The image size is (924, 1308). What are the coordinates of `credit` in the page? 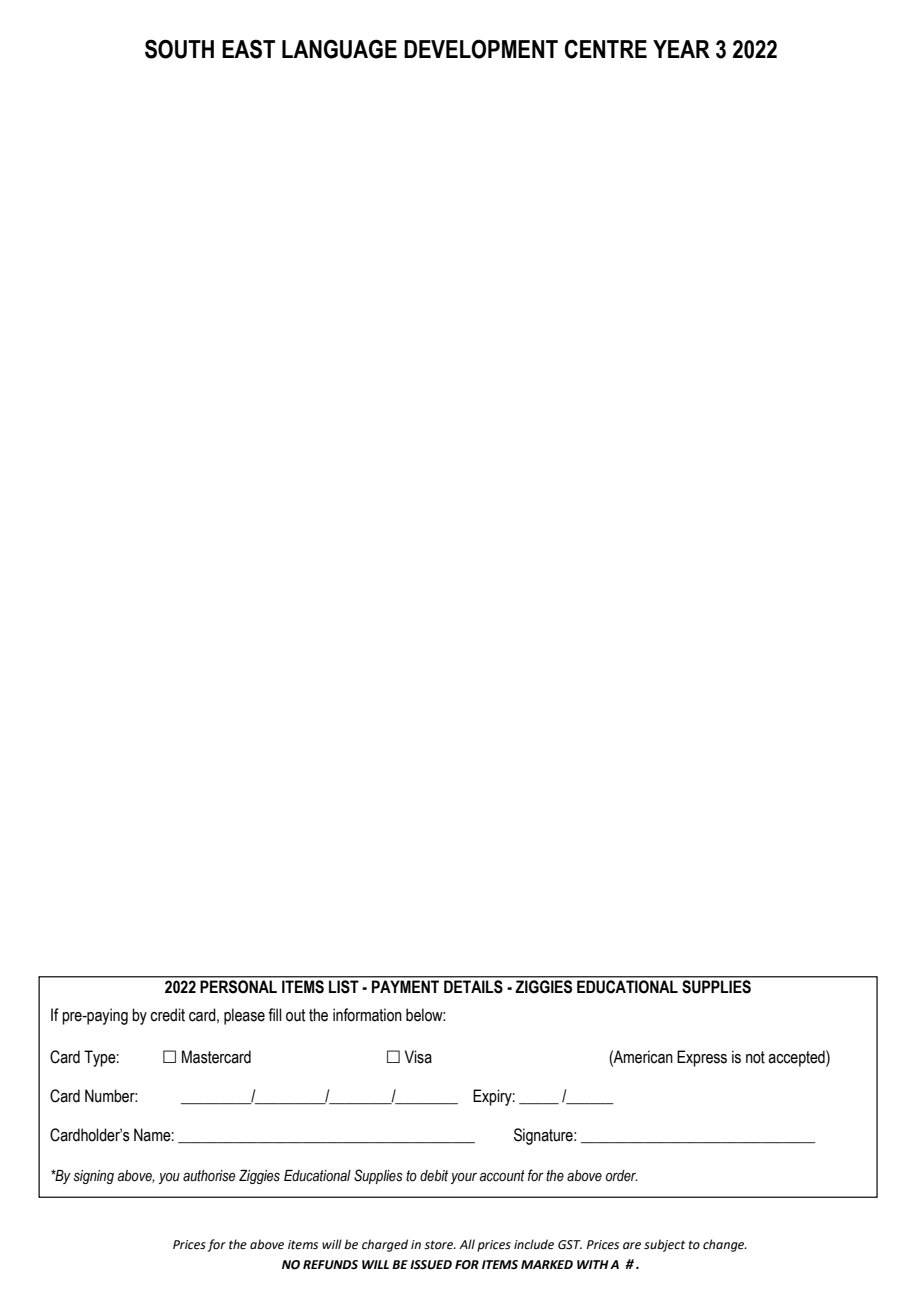 It's located at (167, 1015).
